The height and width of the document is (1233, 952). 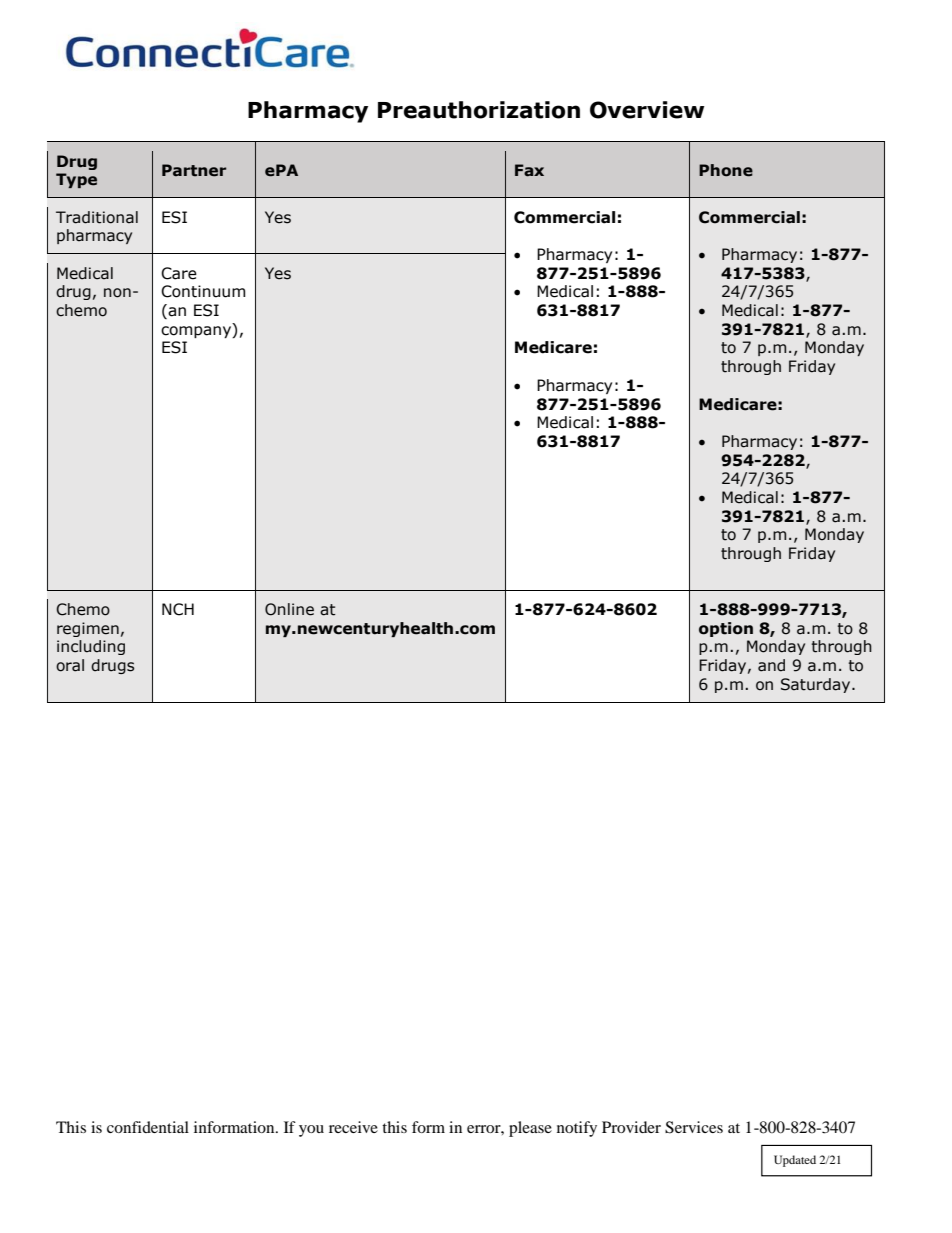 I want to click on Phone, so click(x=726, y=170).
